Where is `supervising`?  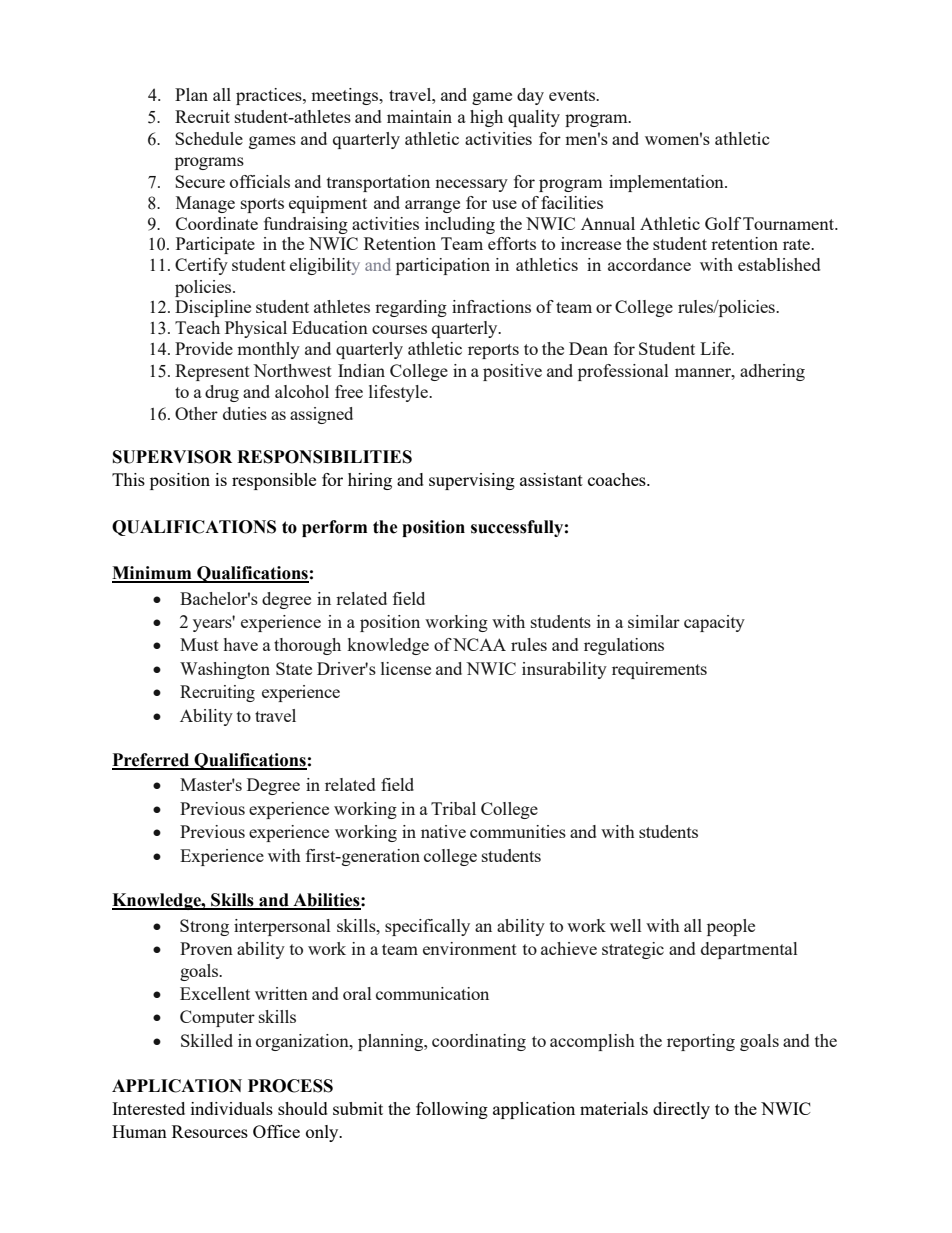 supervising is located at coordinates (472, 481).
